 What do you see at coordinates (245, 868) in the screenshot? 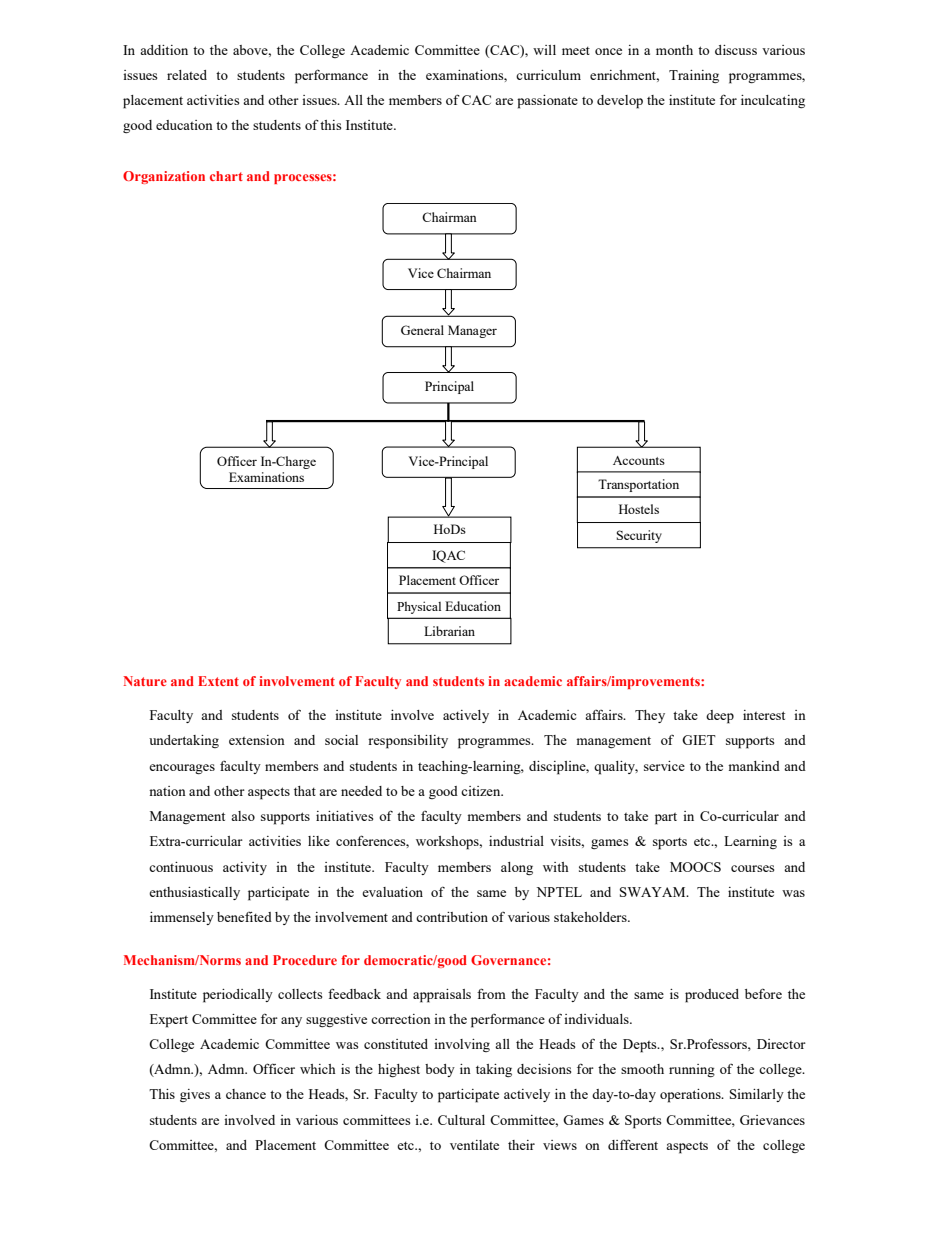
I see `activity` at bounding box center [245, 868].
